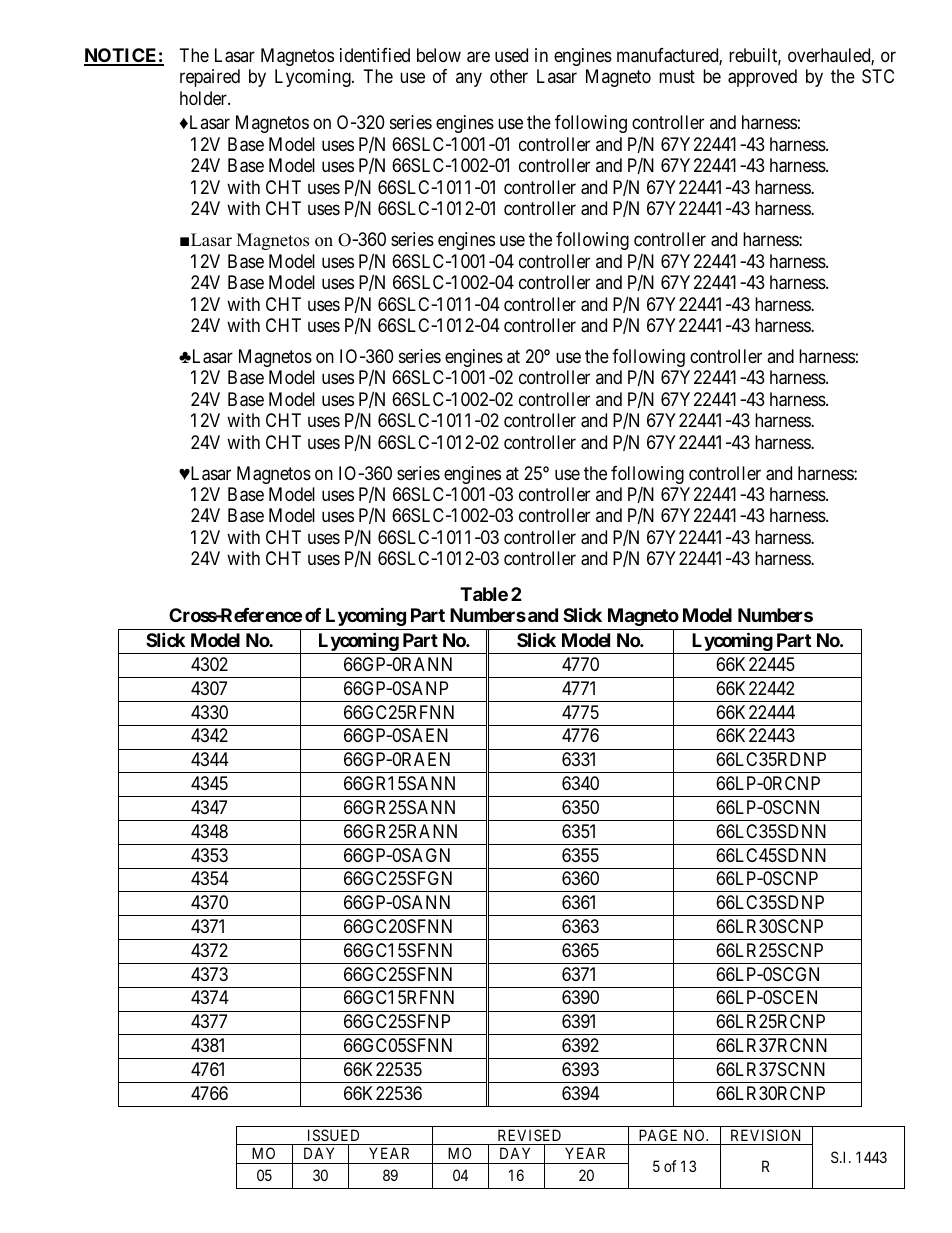 This screenshot has width=952, height=1233. What do you see at coordinates (511, 55) in the screenshot?
I see `used` at bounding box center [511, 55].
